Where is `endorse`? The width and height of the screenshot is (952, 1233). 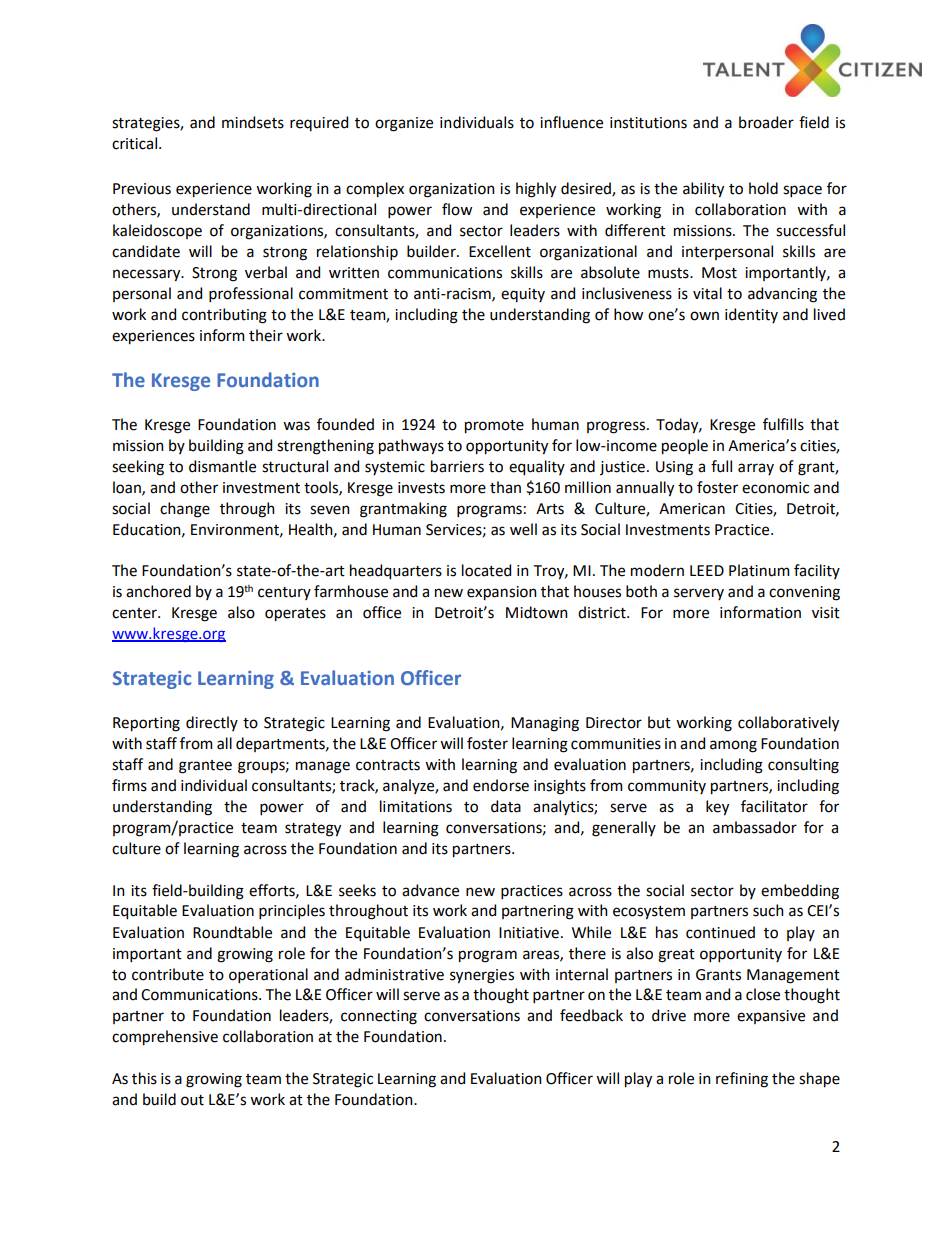
endorse is located at coordinates (501, 785).
